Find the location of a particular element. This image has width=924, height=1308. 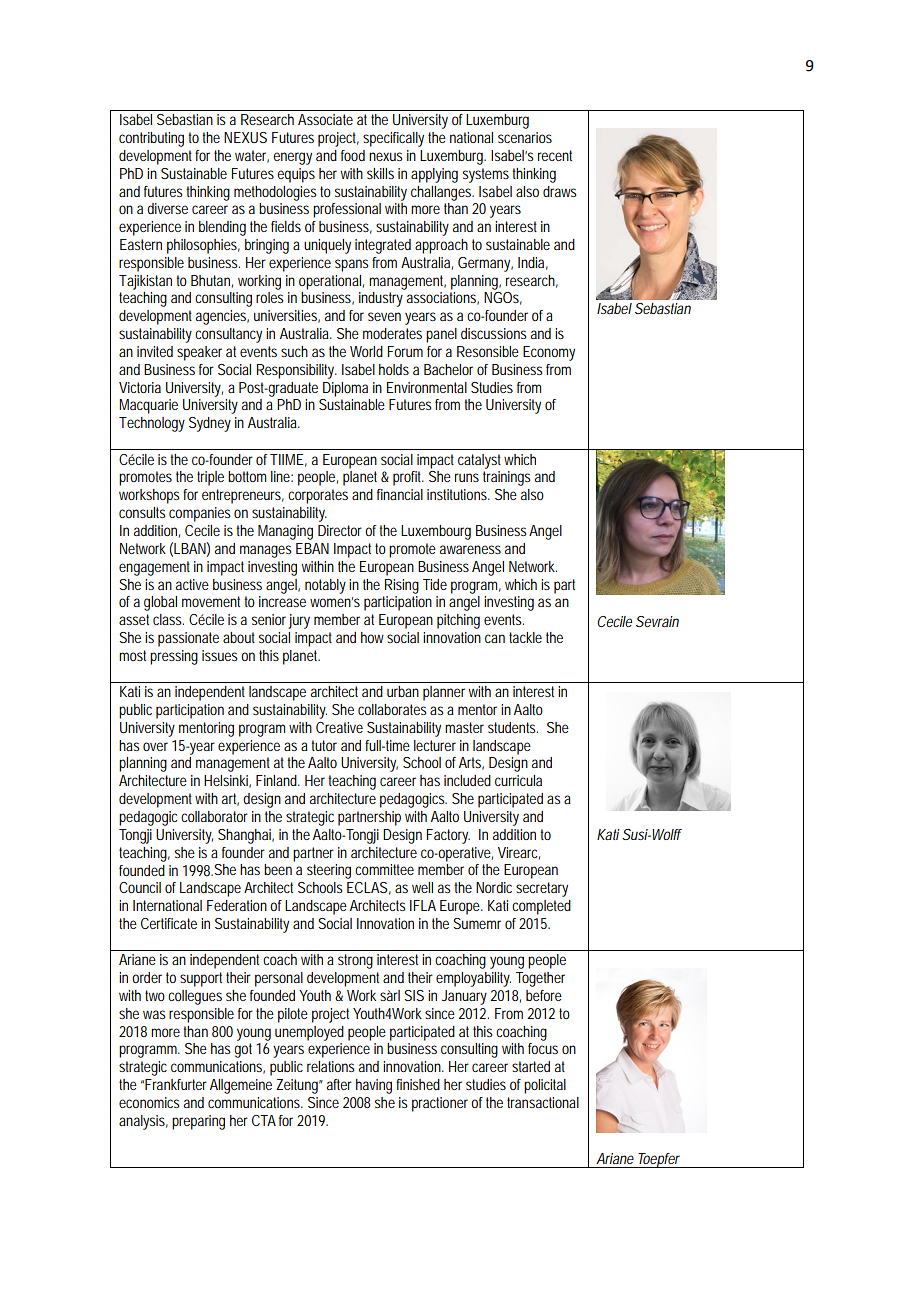

trainings is located at coordinates (507, 478).
